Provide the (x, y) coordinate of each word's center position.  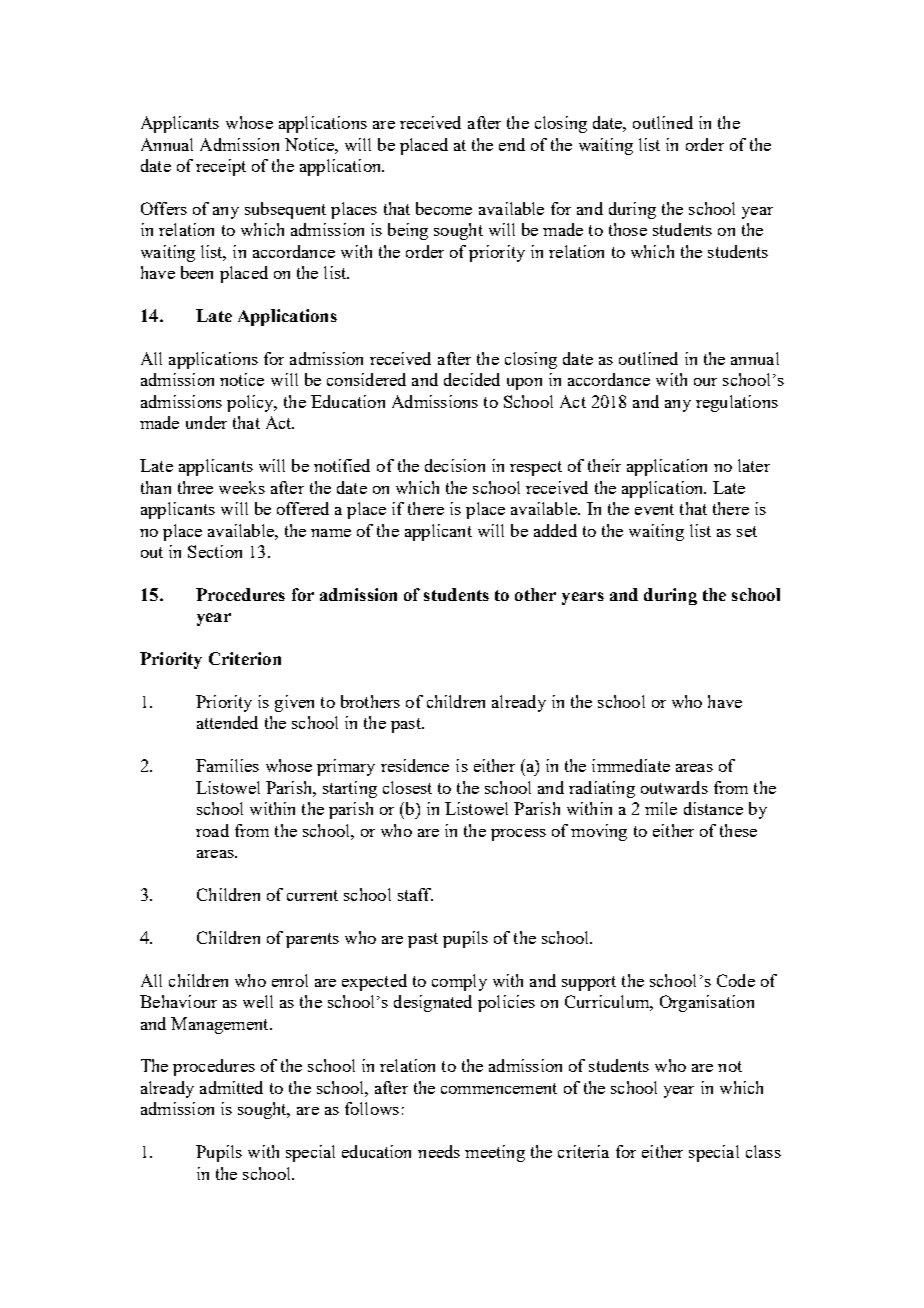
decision (455, 465)
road (212, 830)
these (738, 830)
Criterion (245, 658)
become (444, 208)
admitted (231, 1087)
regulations (737, 403)
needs (439, 1151)
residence (415, 765)
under (206, 422)
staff (415, 894)
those (628, 229)
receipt (221, 167)
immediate (631, 765)
